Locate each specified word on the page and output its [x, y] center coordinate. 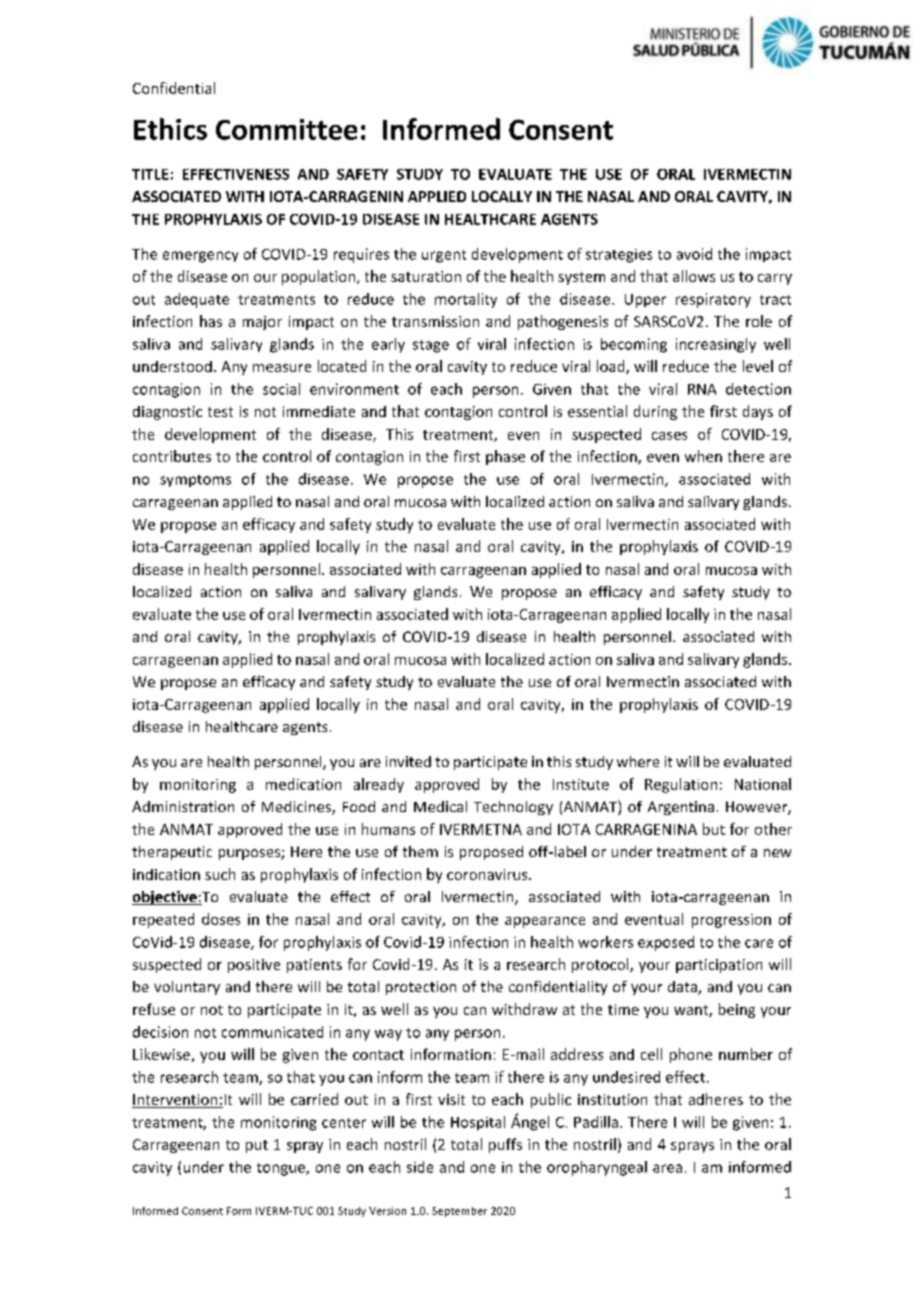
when [703, 456]
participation [719, 966]
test [220, 412]
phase [505, 457]
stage [431, 346]
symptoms [195, 481]
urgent [444, 256]
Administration [183, 806]
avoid [694, 254]
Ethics [170, 129]
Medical [440, 806]
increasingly [716, 345]
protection [421, 988]
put [257, 1146]
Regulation [681, 785]
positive [254, 966]
